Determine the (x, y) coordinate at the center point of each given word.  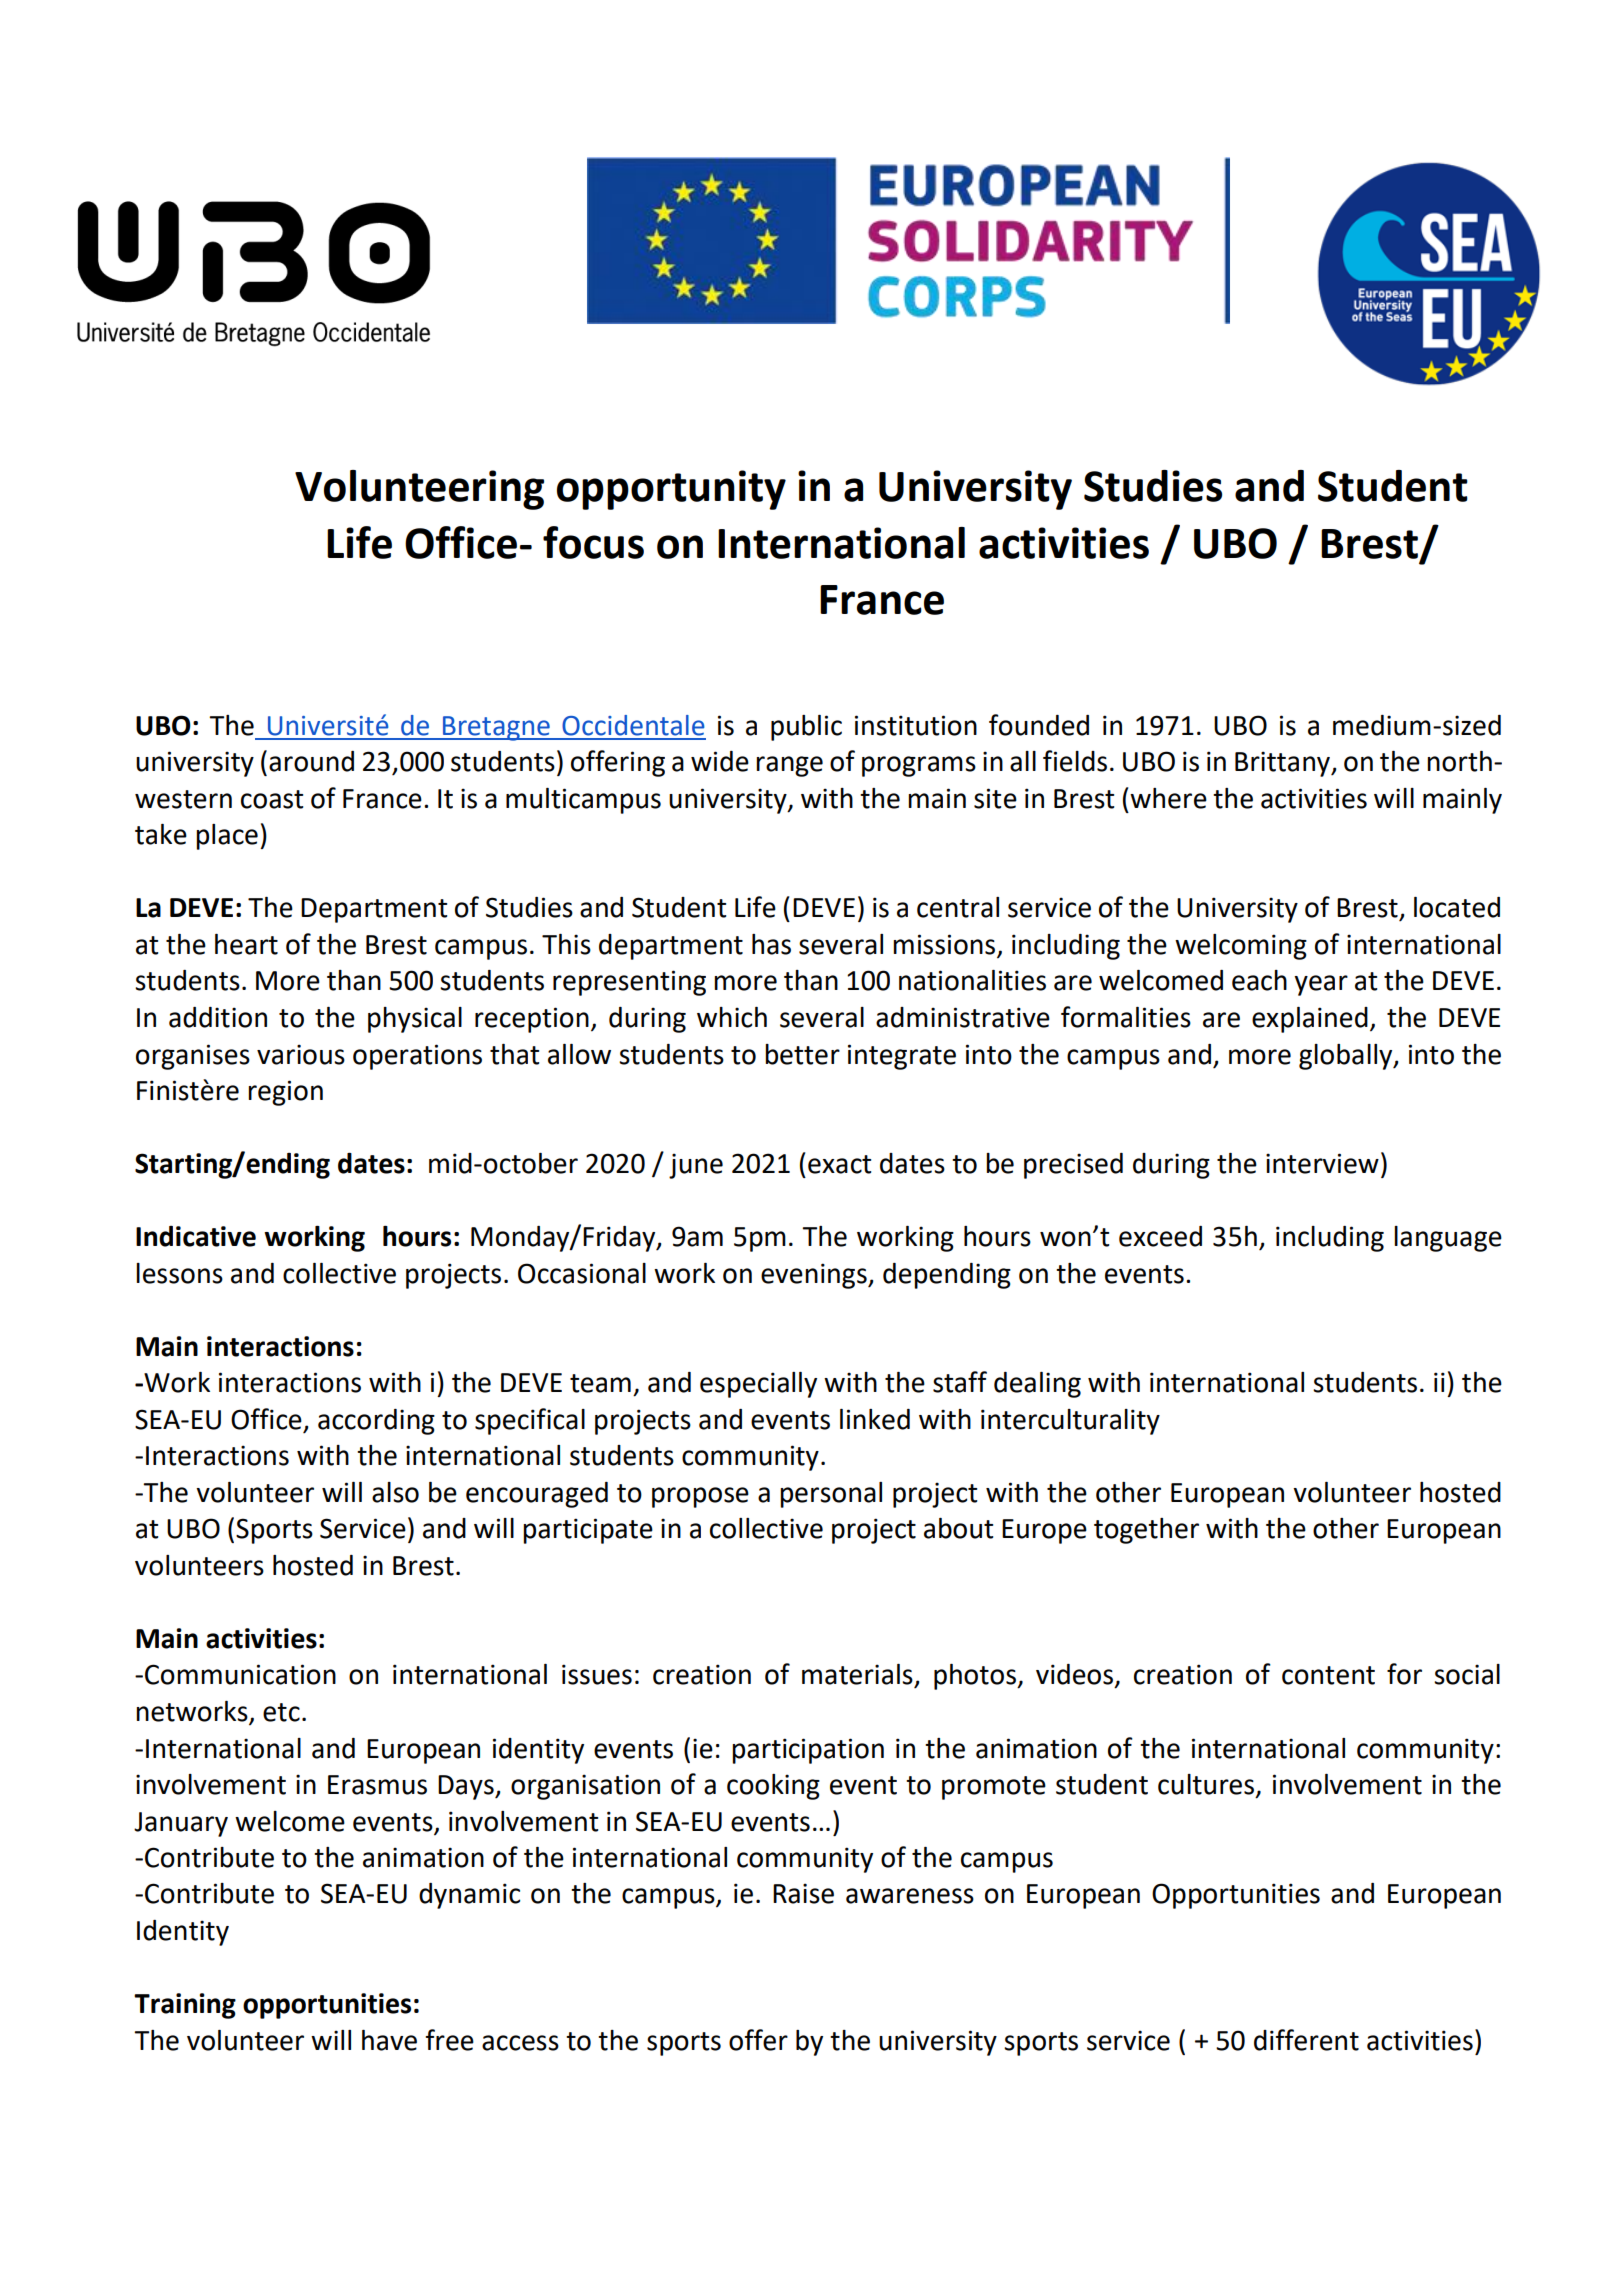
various (301, 1054)
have (389, 2040)
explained (1310, 1020)
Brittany (1284, 764)
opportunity (671, 490)
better (802, 1054)
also (395, 1492)
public (806, 728)
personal (831, 1495)
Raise (803, 1893)
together (1146, 1531)
